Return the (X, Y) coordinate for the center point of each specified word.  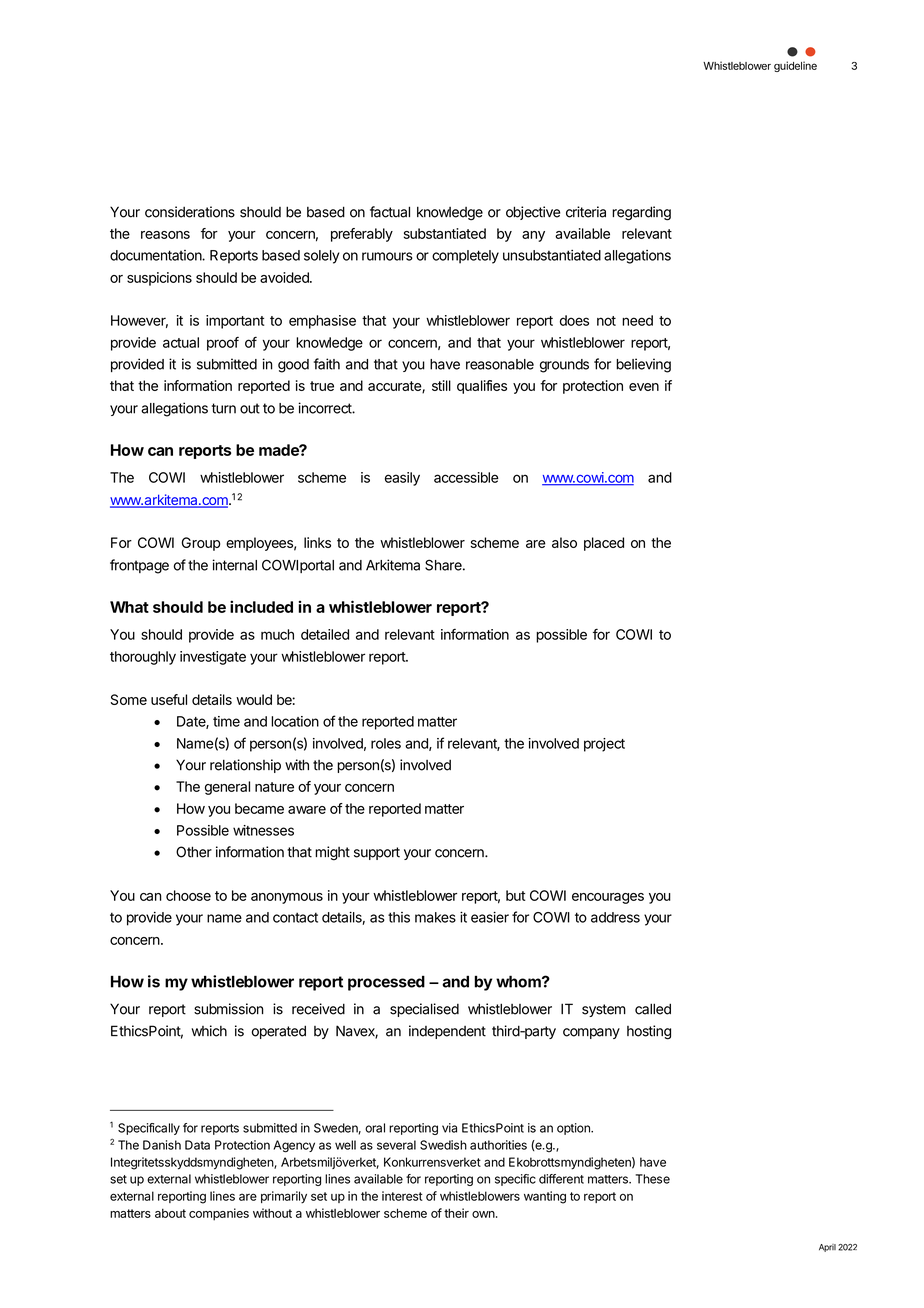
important (235, 322)
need (637, 320)
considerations (190, 212)
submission (229, 1009)
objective (533, 213)
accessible (466, 477)
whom (519, 981)
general (227, 788)
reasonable (500, 364)
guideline (795, 66)
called (653, 1009)
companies (219, 1214)
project (604, 745)
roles (386, 743)
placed (604, 544)
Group (201, 544)
